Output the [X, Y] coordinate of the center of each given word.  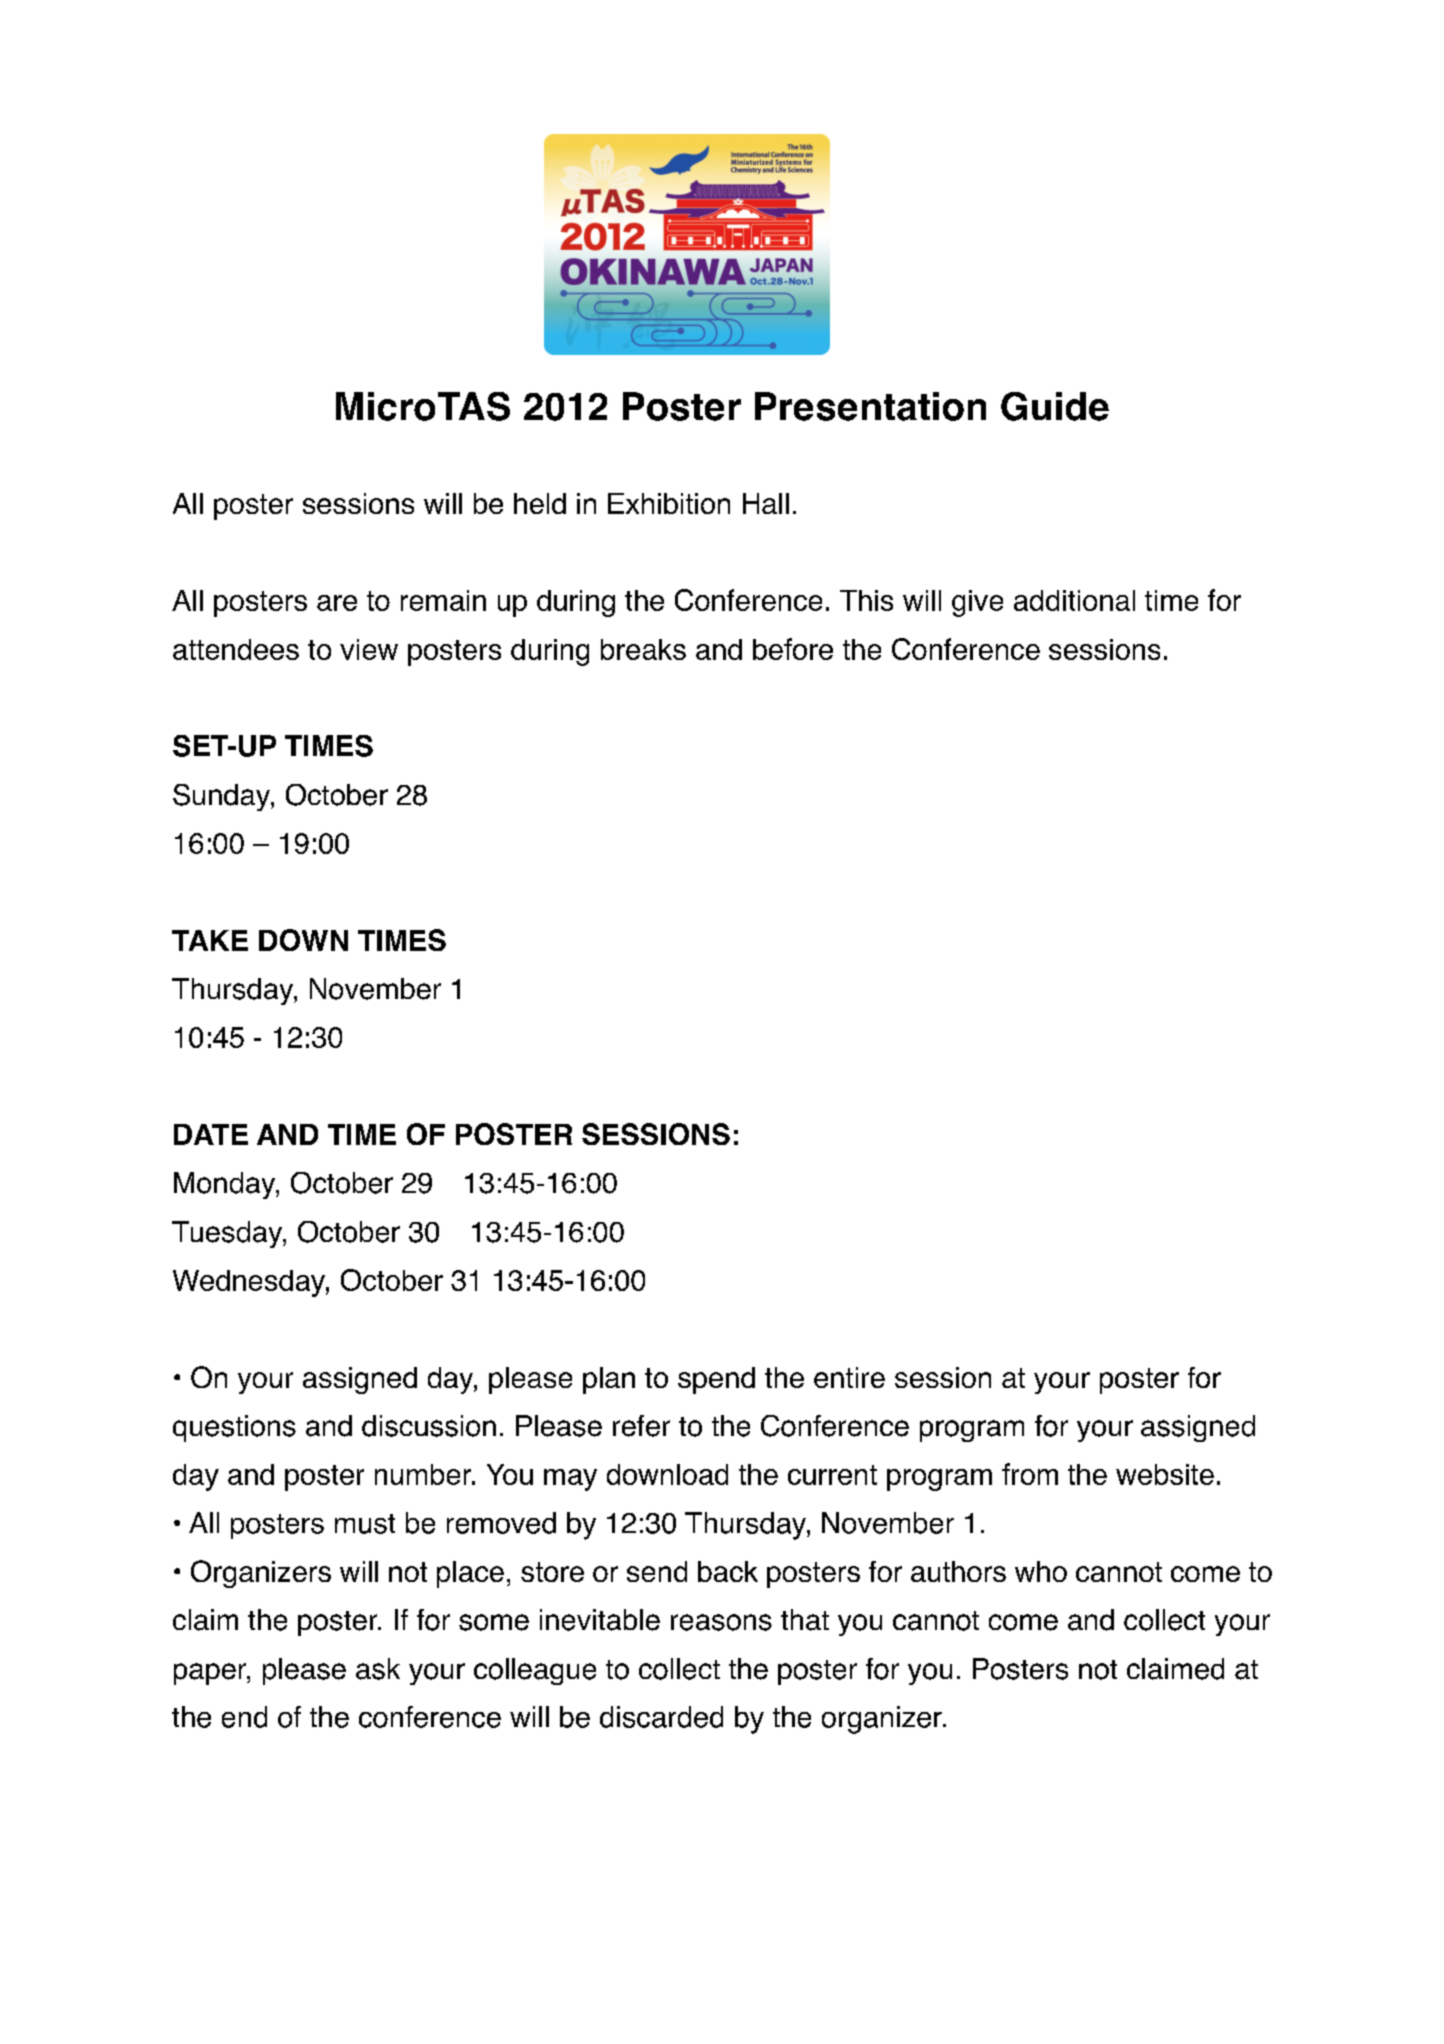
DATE [211, 1134]
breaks [643, 649]
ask [378, 1669]
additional [1074, 600]
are [337, 603]
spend [716, 1380]
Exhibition [669, 503]
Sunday [222, 797]
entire [849, 1377]
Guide [1055, 406]
